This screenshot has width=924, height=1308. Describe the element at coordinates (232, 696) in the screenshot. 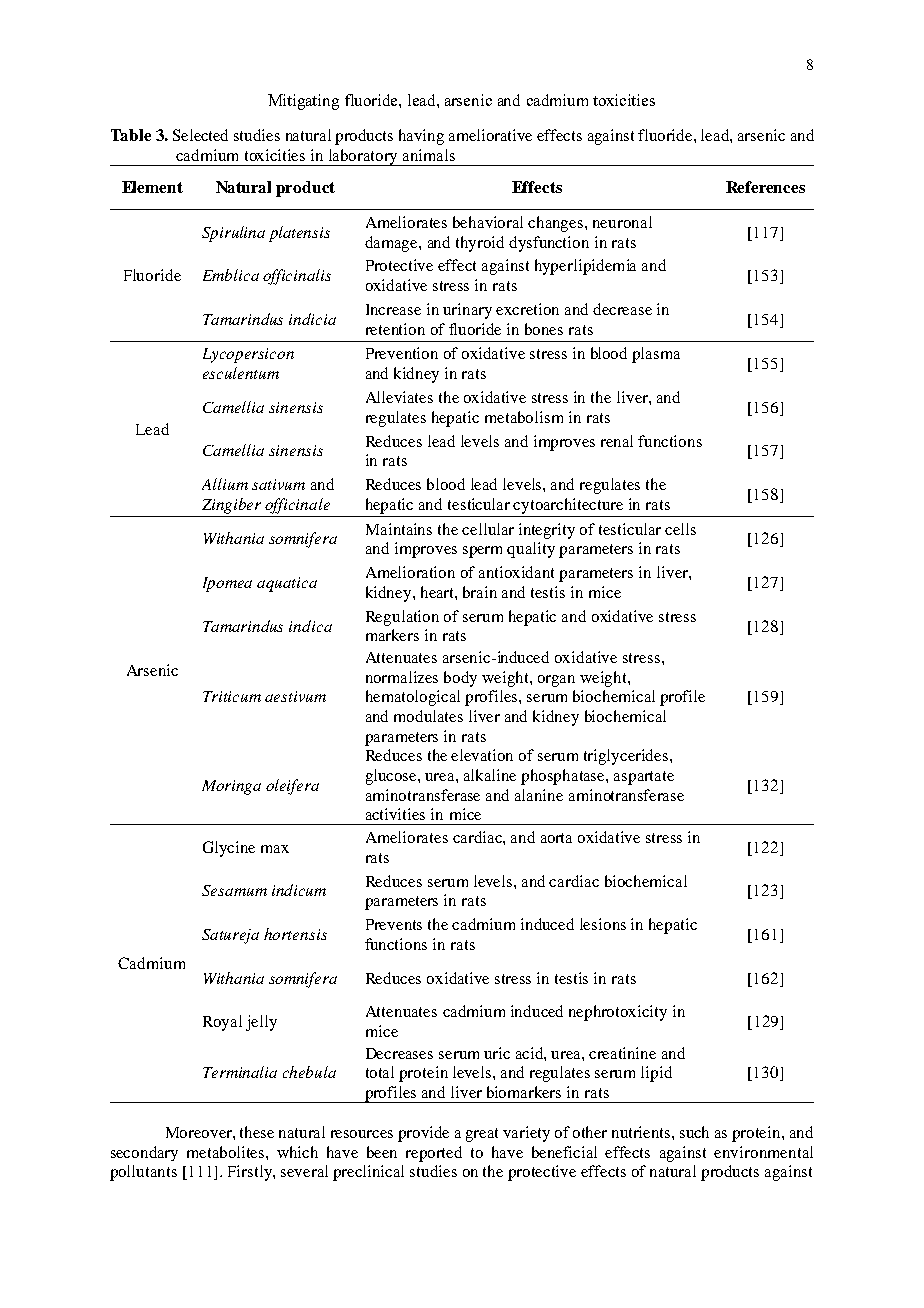

I see `Triticum` at that location.
